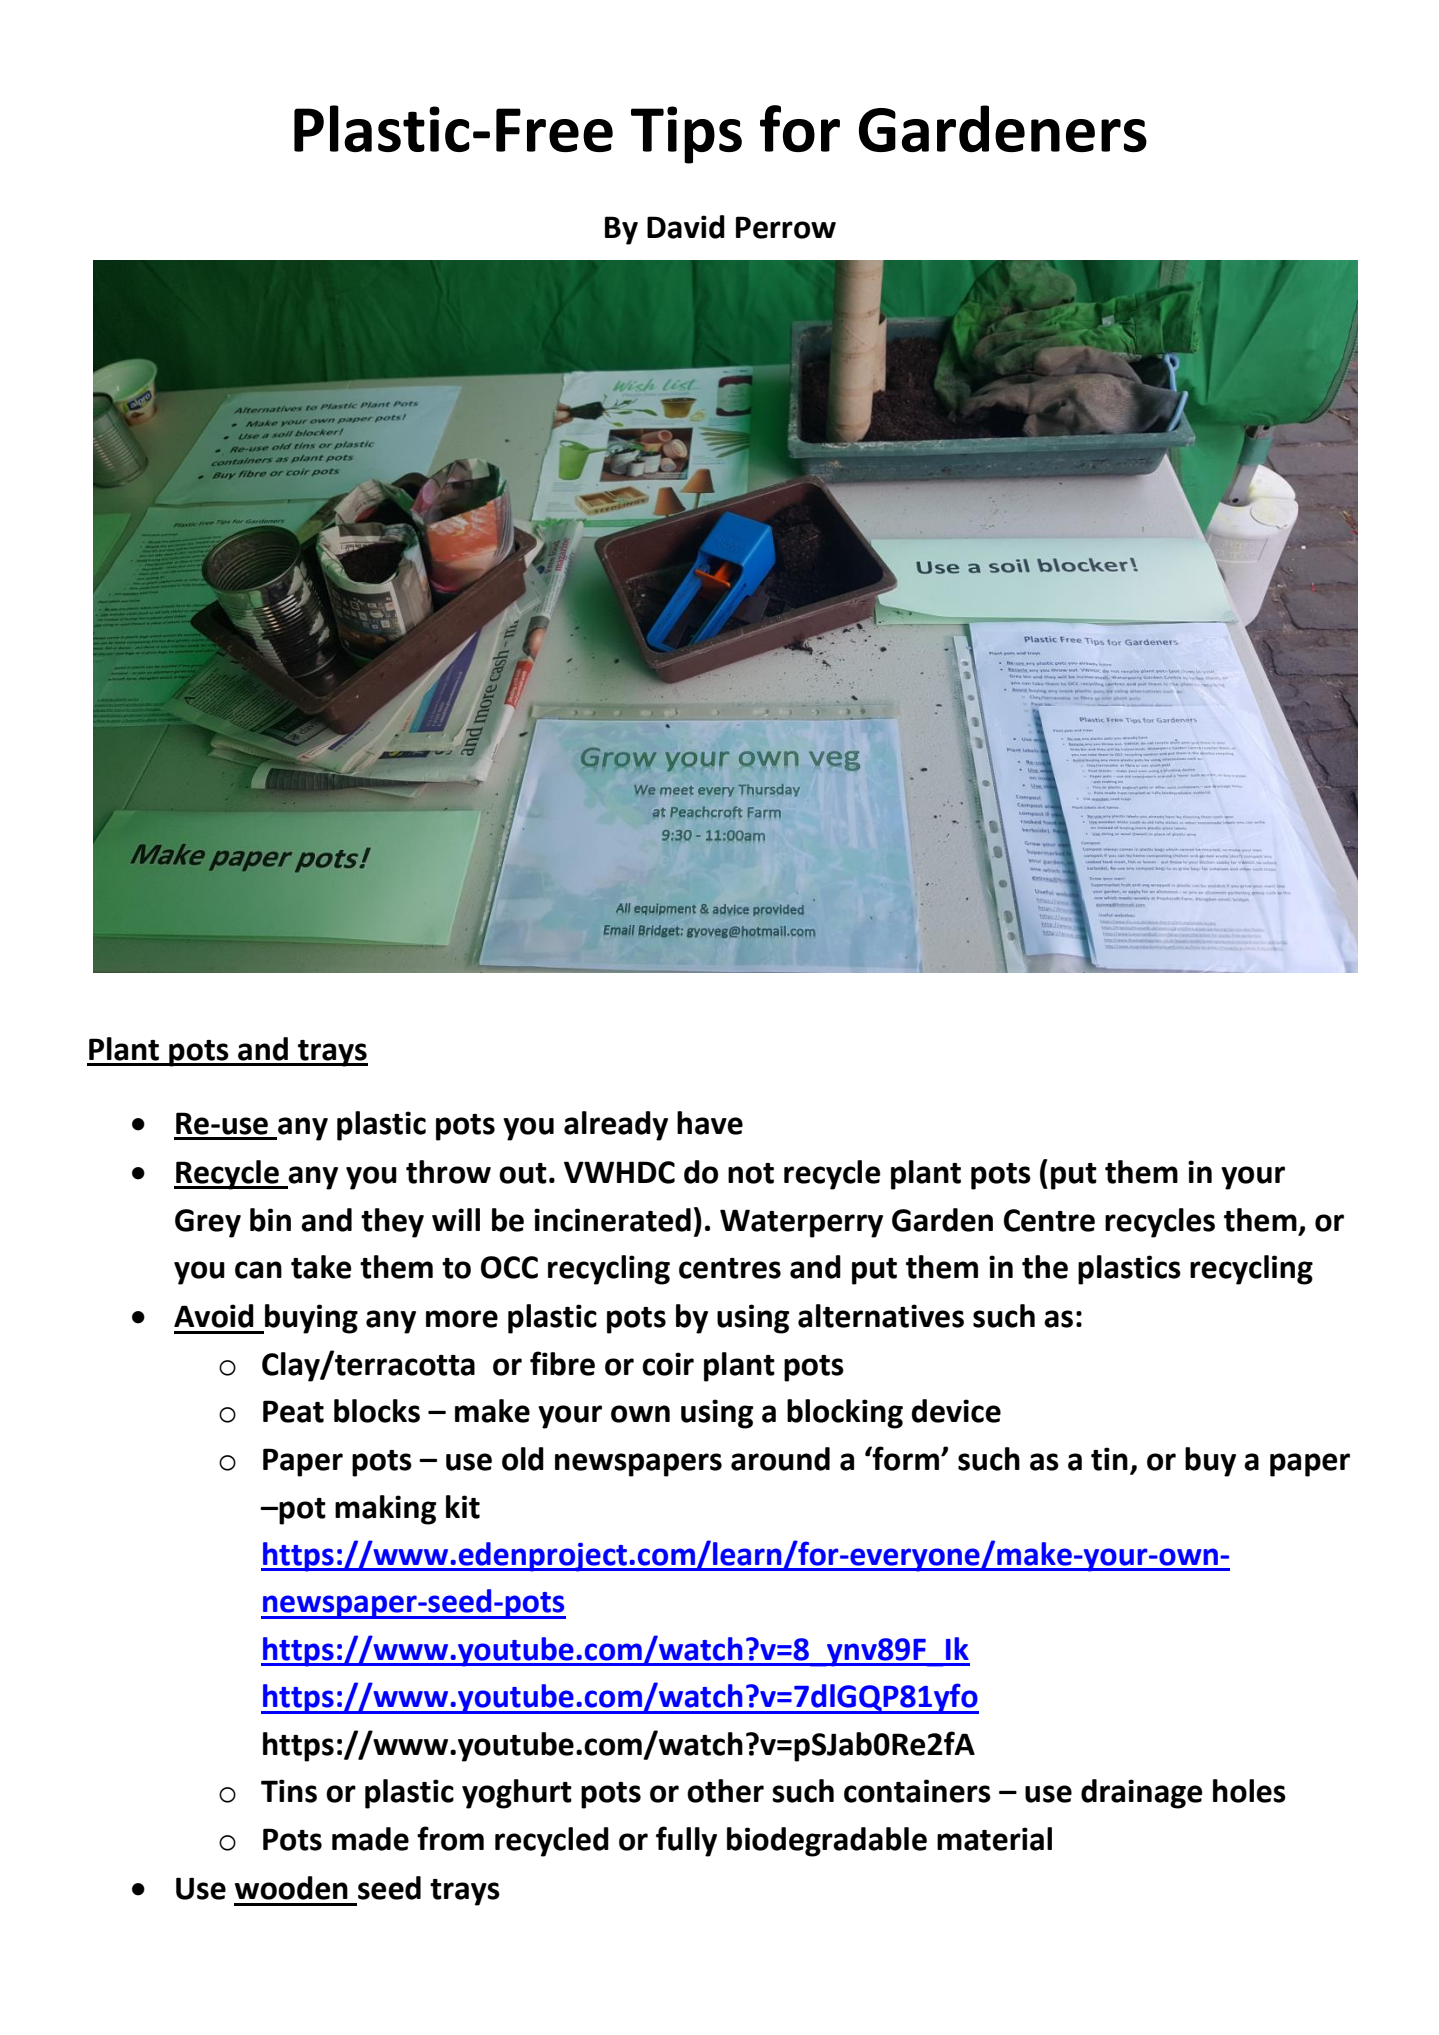  Describe the element at coordinates (710, 1123) in the screenshot. I see `have` at that location.
